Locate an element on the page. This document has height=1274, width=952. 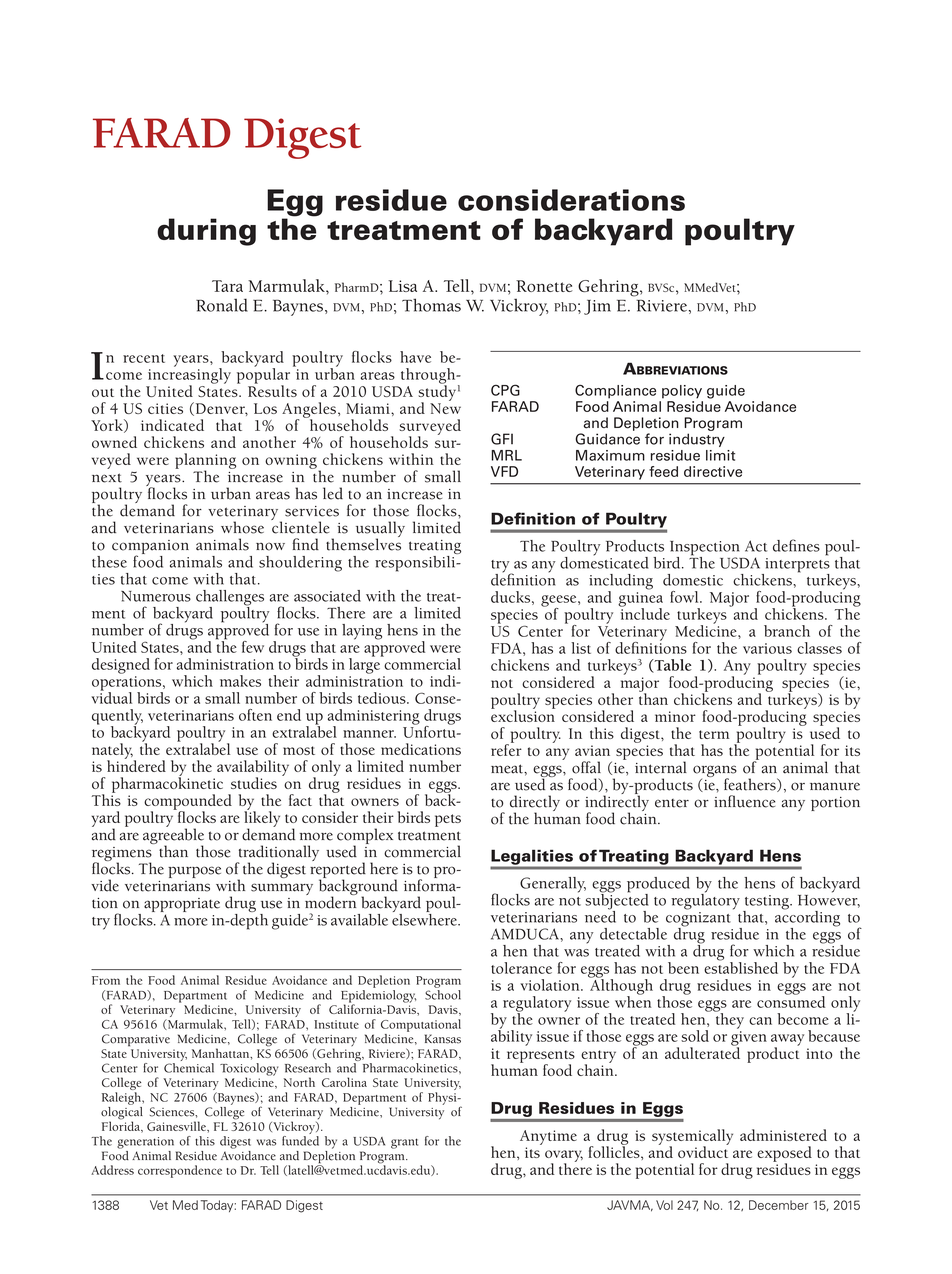
Jim is located at coordinates (597, 307).
